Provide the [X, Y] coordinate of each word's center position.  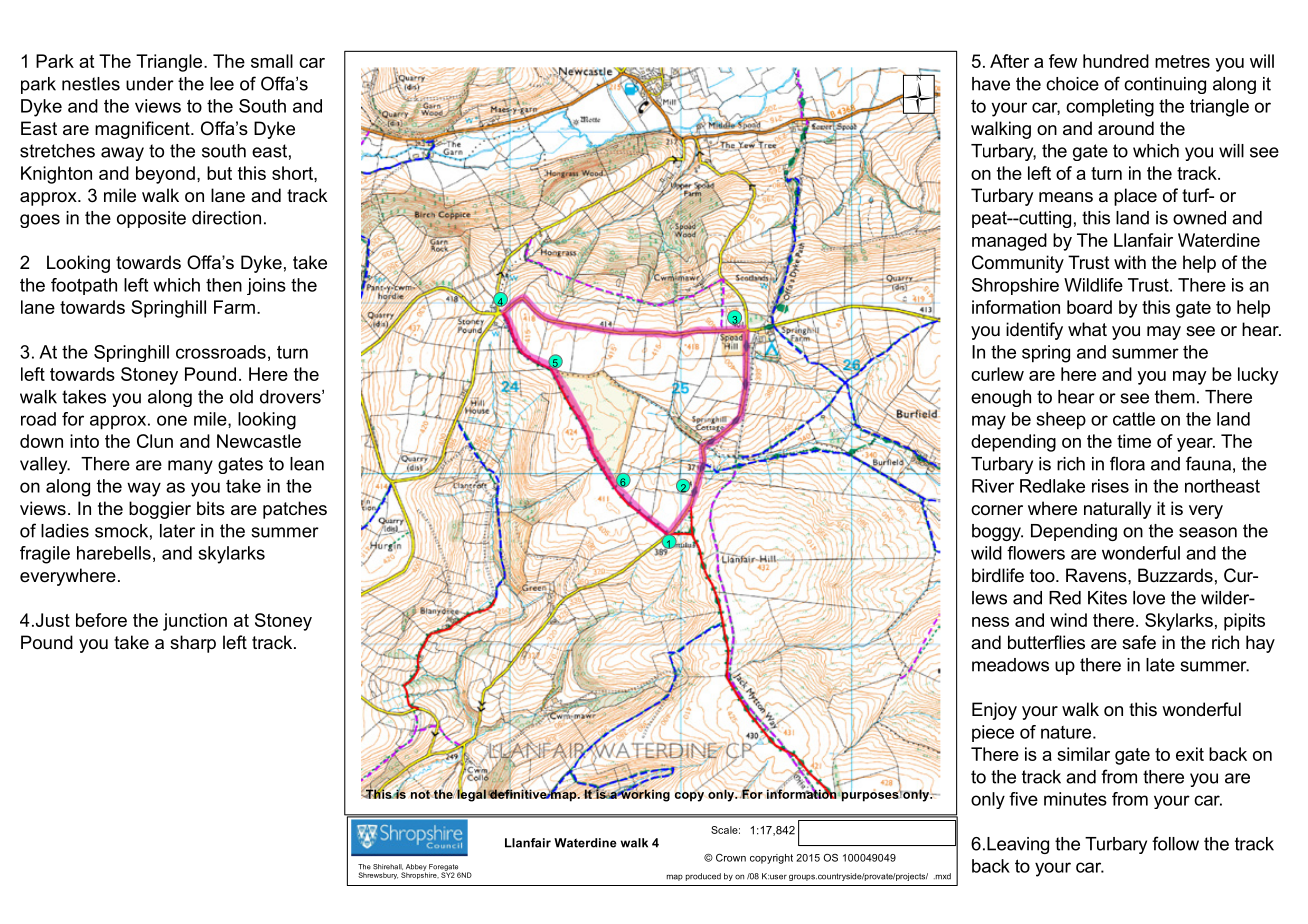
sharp [193, 644]
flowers [1036, 553]
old [241, 397]
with [1130, 262]
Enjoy [994, 711]
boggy [997, 532]
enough [1001, 398]
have [991, 84]
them [1175, 397]
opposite [151, 219]
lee [222, 84]
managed [1009, 242]
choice [1072, 84]
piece [993, 733]
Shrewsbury [378, 875]
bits [211, 508]
